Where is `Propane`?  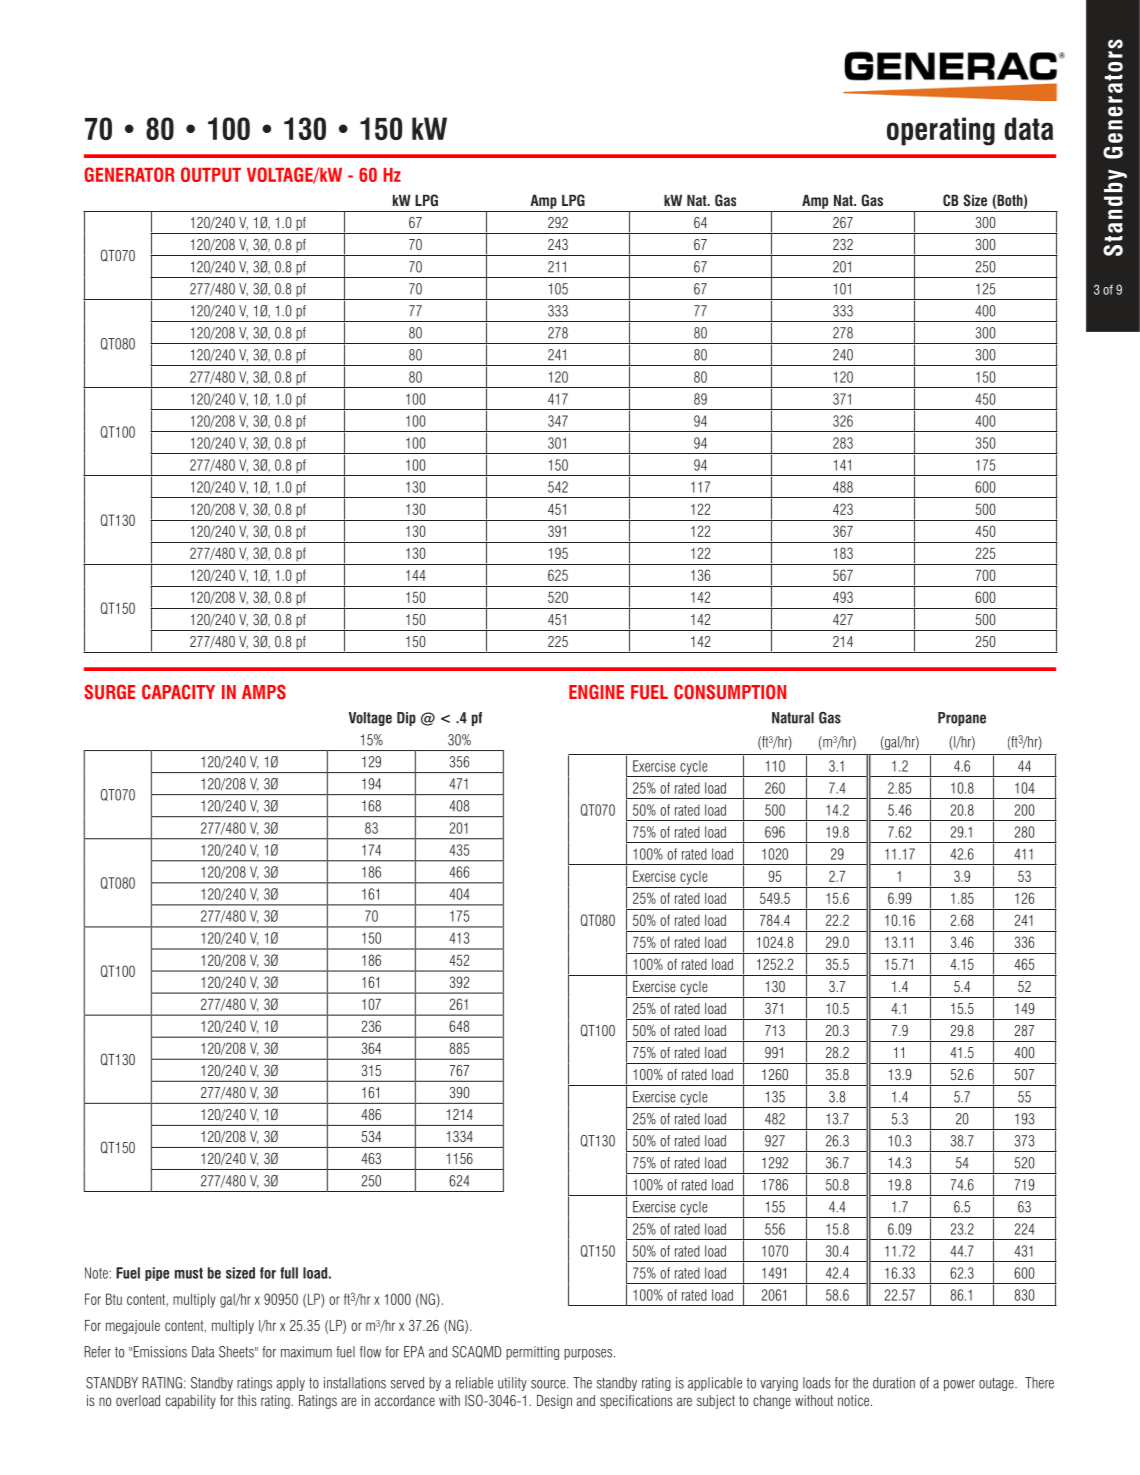
Propane is located at coordinates (962, 719).
